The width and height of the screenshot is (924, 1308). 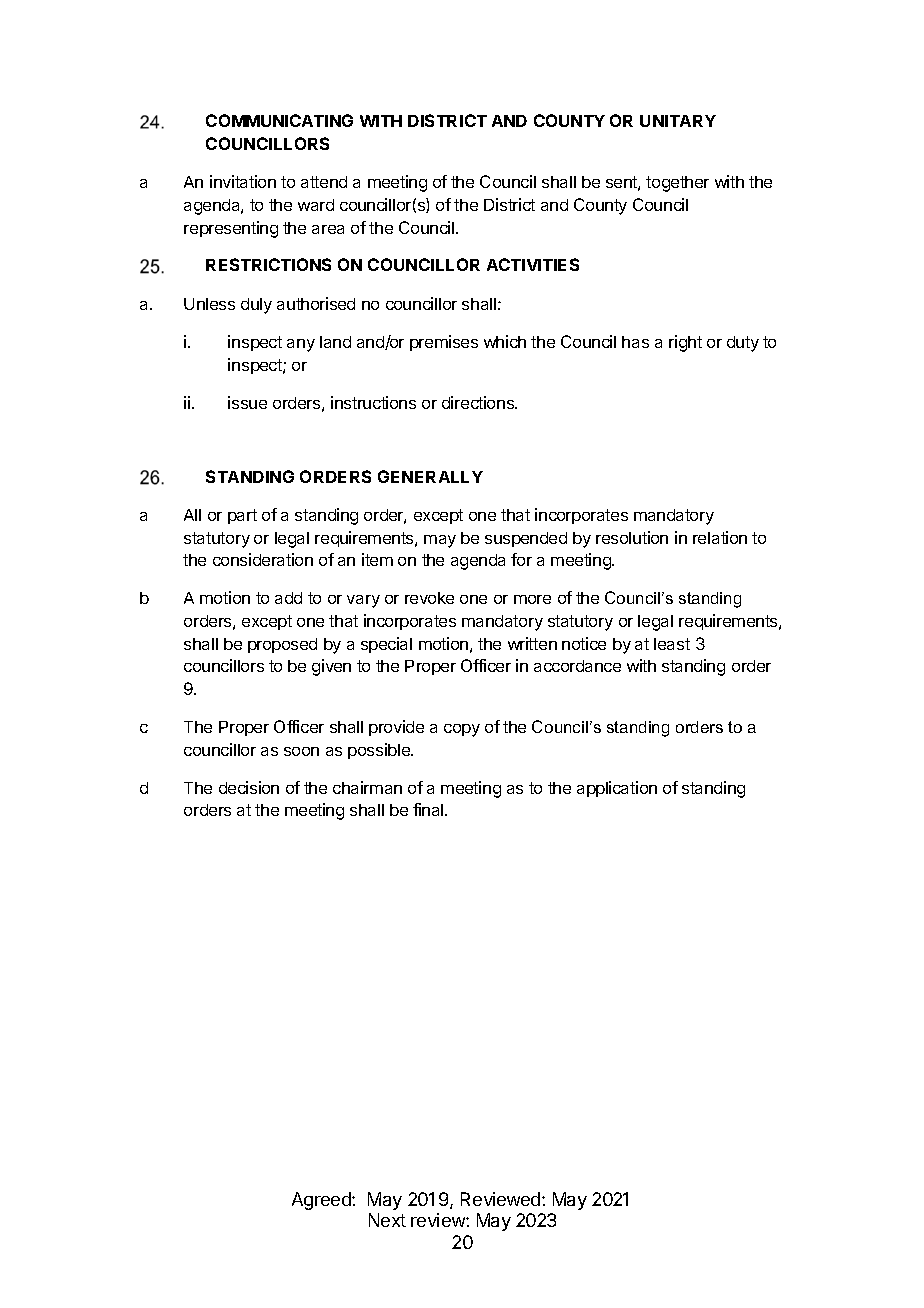 I want to click on proposed, so click(x=282, y=645).
